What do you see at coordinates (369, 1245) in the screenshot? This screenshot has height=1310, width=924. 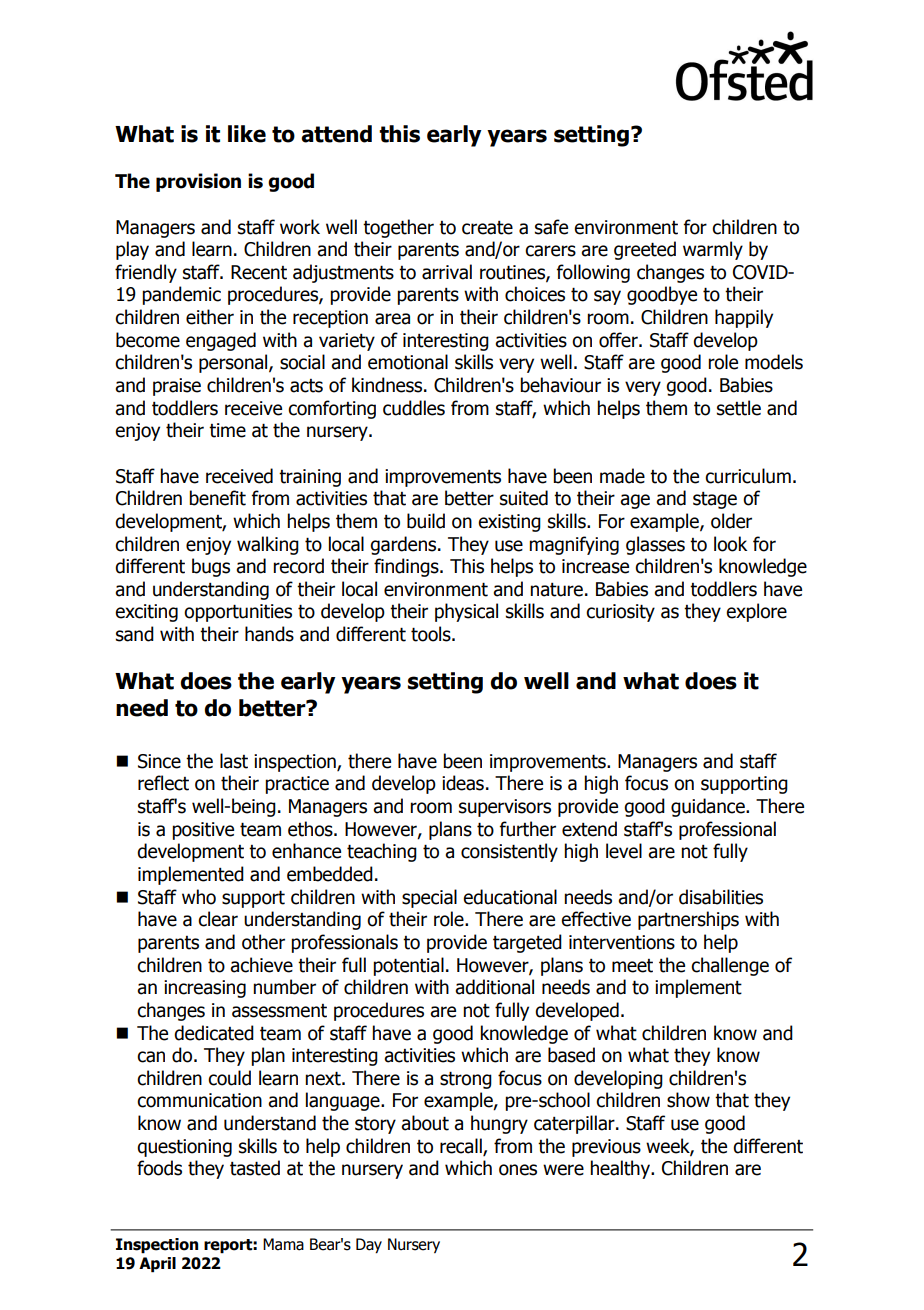 I see `Day` at bounding box center [369, 1245].
